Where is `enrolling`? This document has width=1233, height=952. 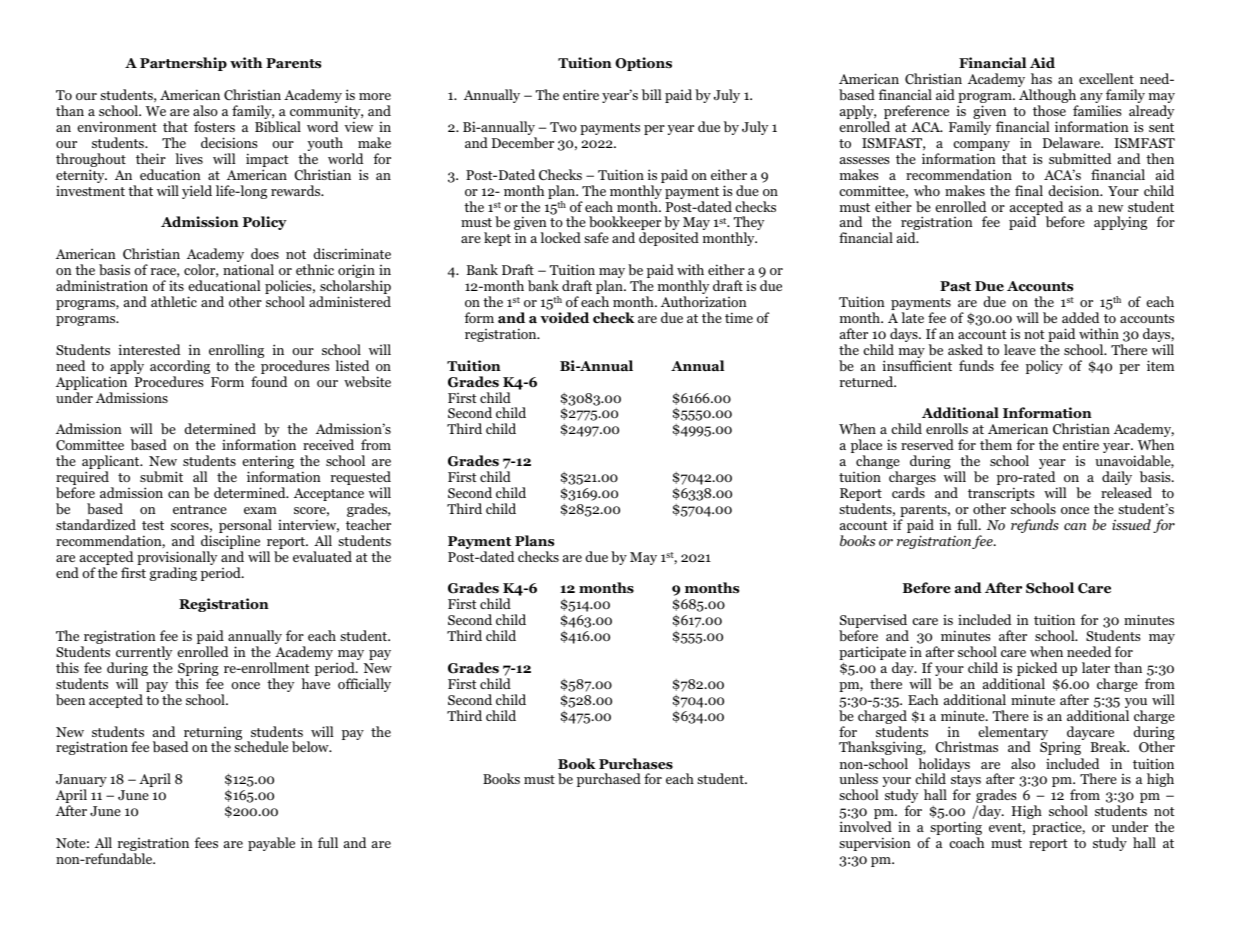 enrolling is located at coordinates (236, 352).
